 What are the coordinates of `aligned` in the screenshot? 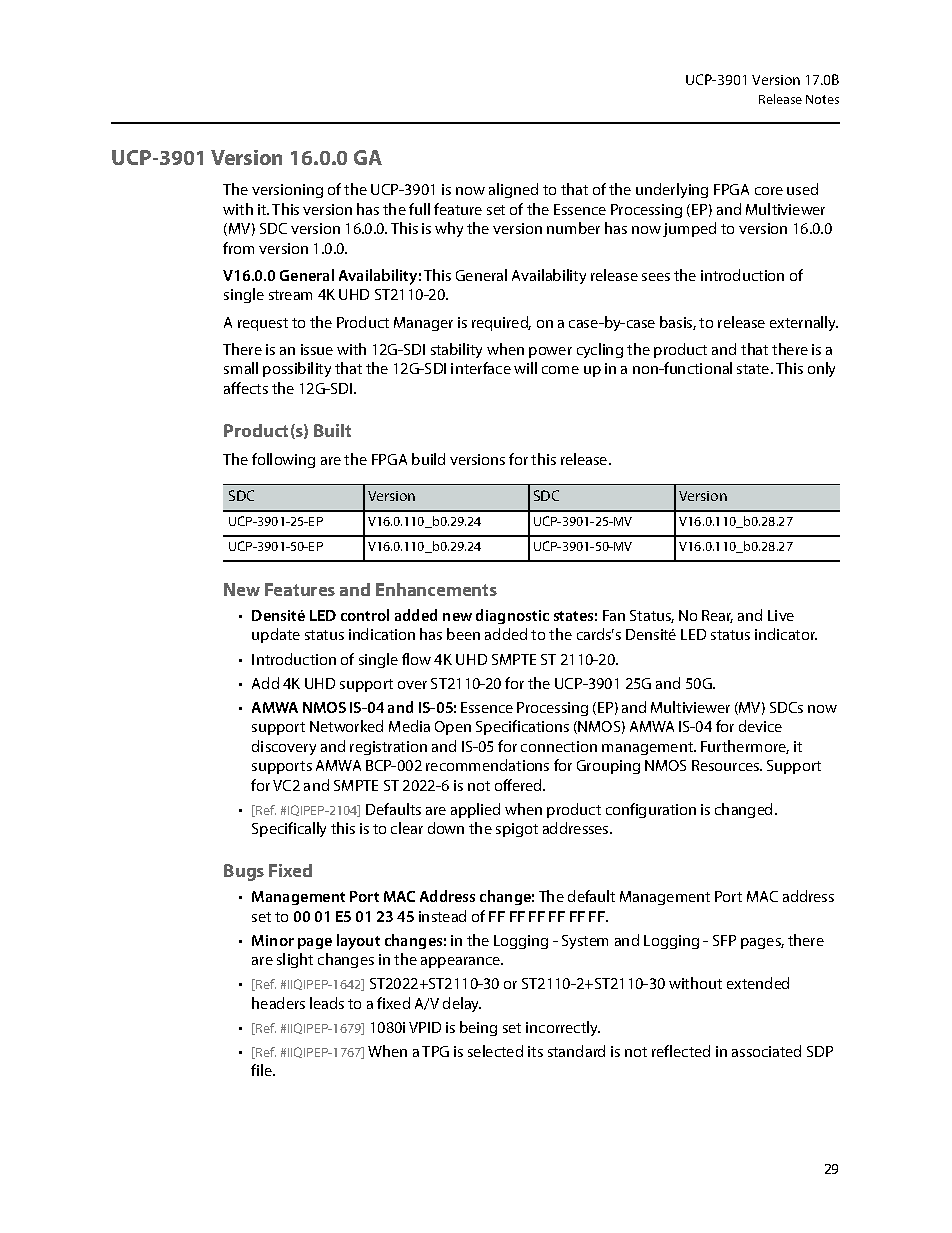 It's located at (513, 190).
